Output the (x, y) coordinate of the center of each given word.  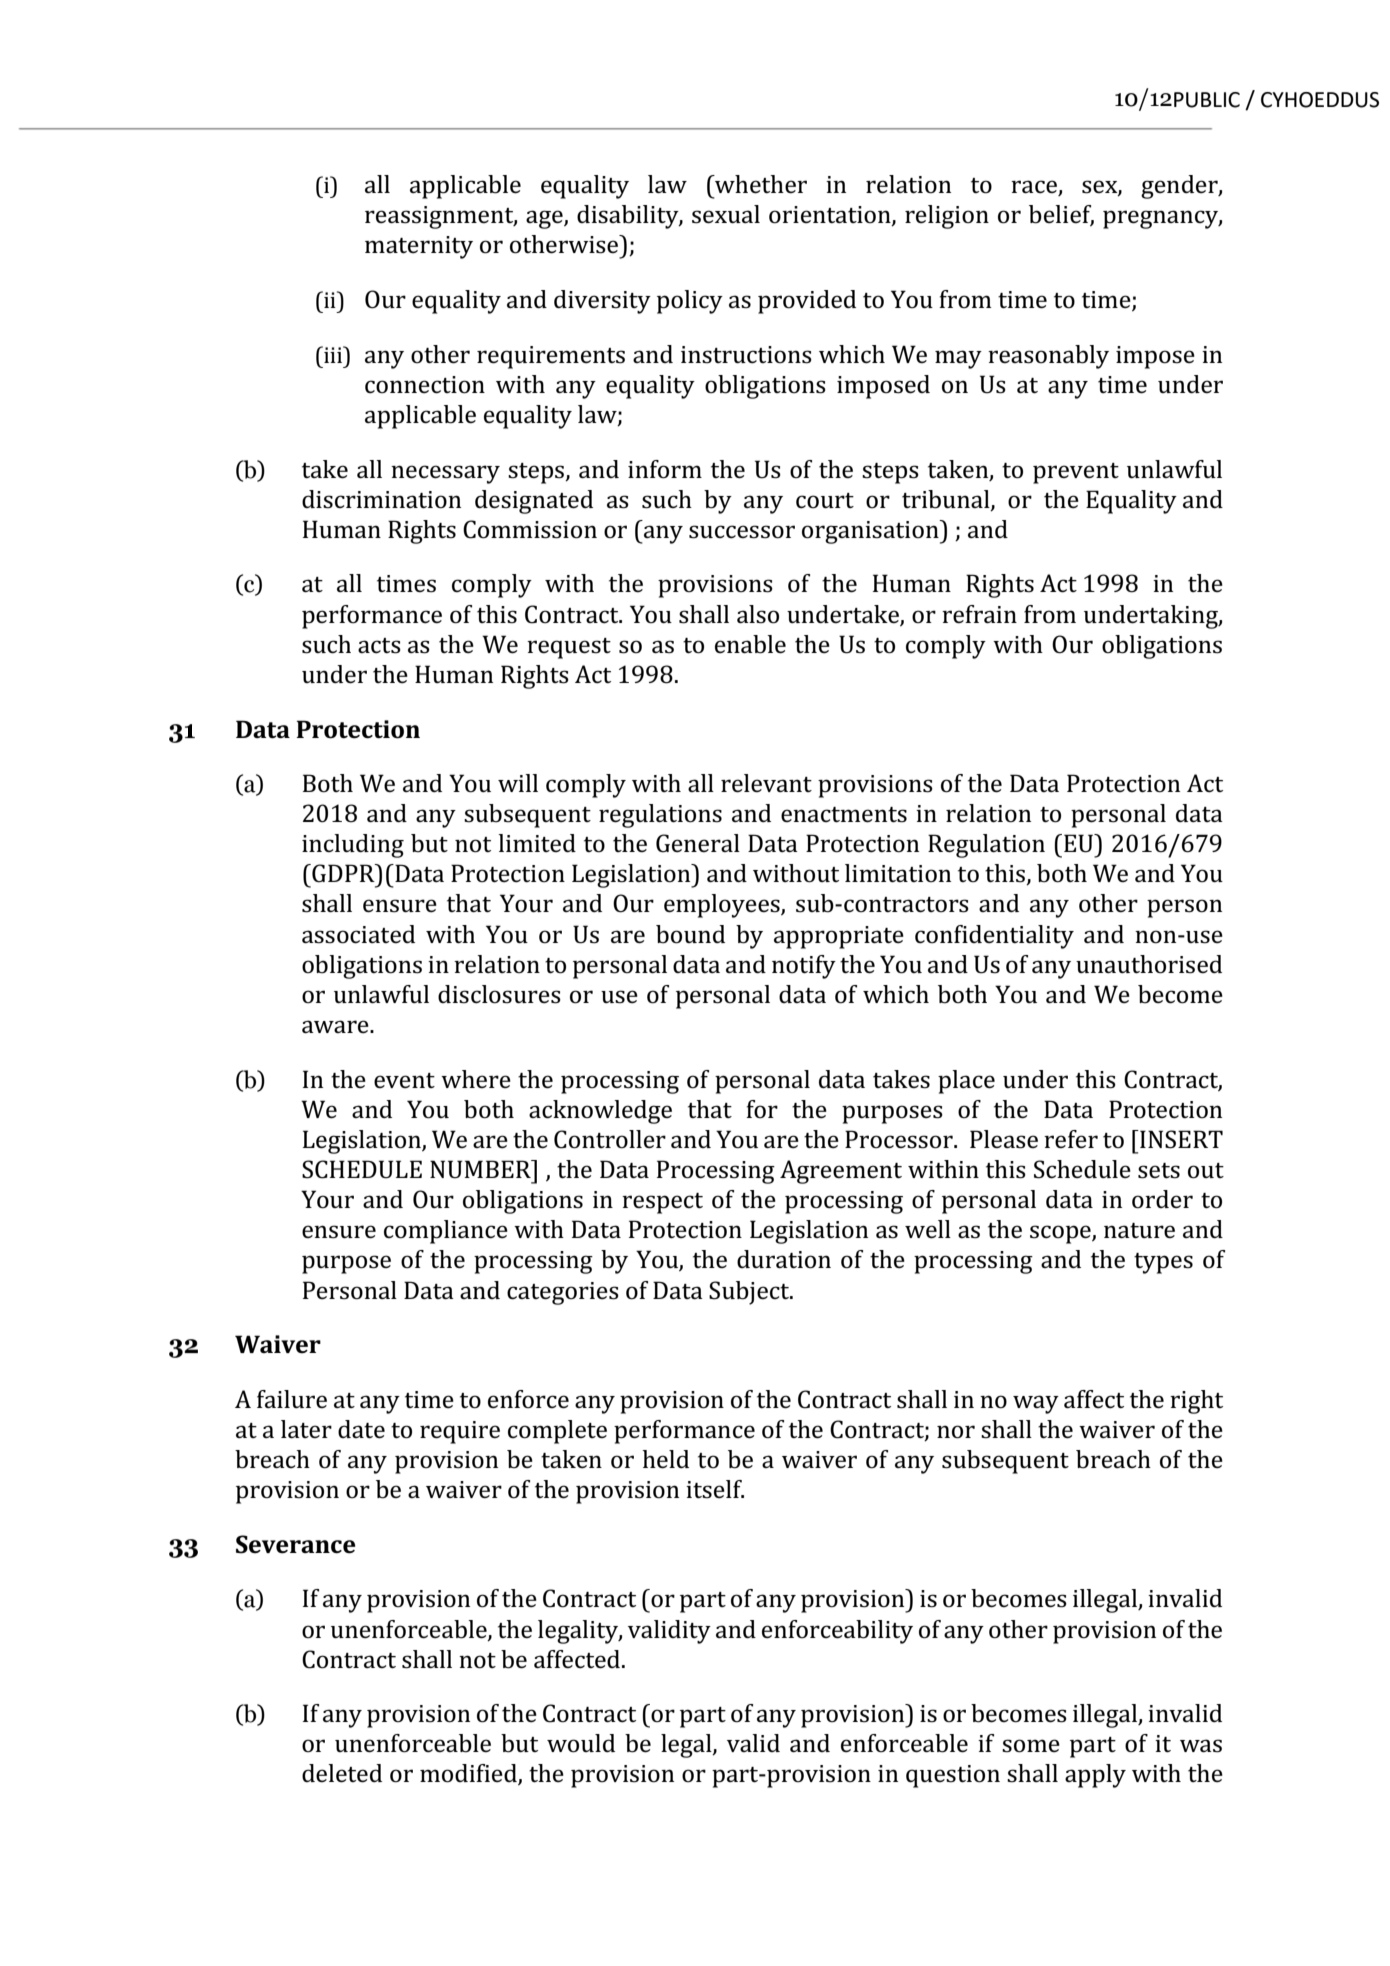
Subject (750, 1293)
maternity (419, 247)
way (1036, 1404)
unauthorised (1149, 964)
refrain (979, 614)
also (758, 614)
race (1035, 188)
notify (804, 967)
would (581, 1743)
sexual (726, 214)
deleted (342, 1773)
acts (379, 646)
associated (358, 934)
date (361, 1429)
